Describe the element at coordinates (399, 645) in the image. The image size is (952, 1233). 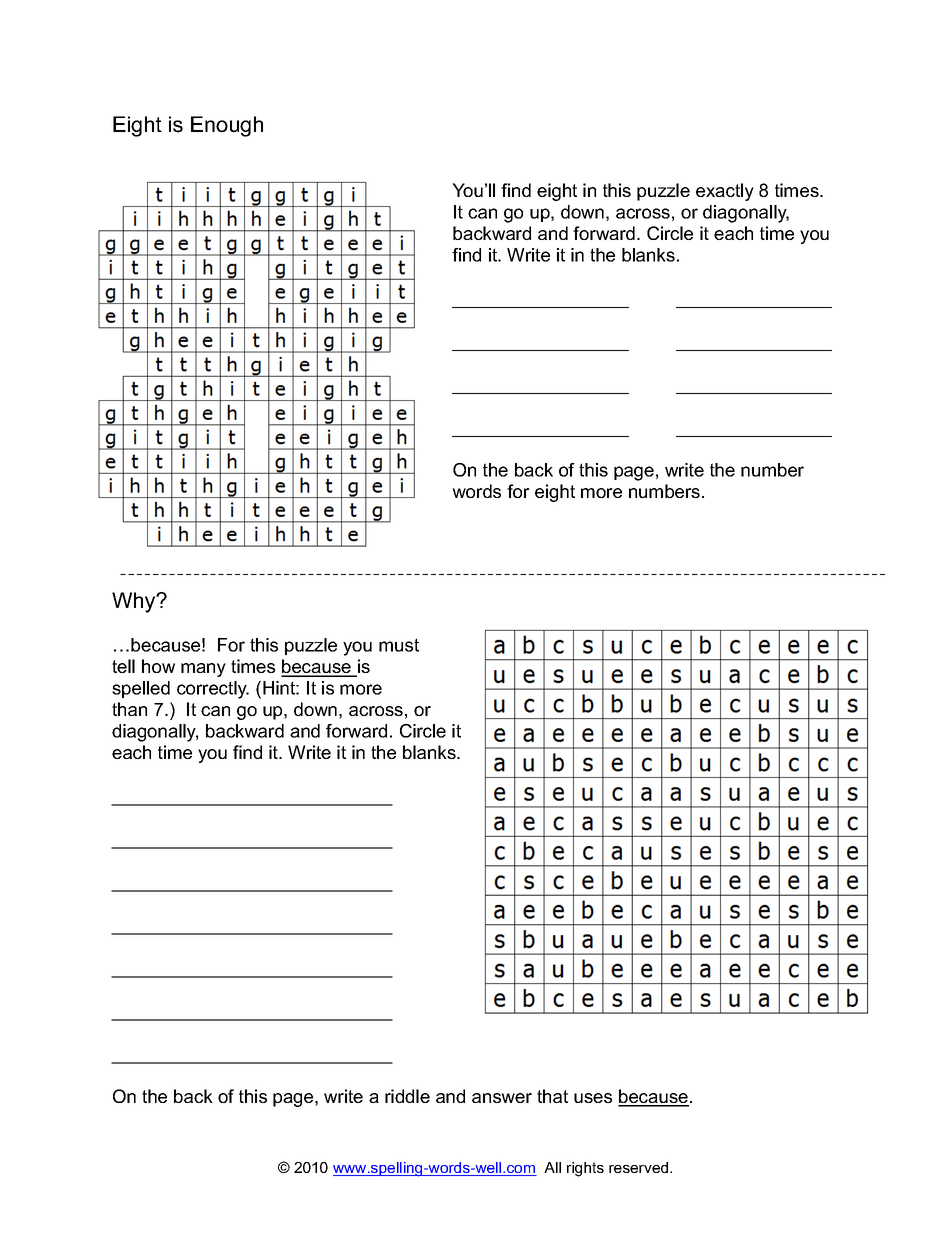
I see `must` at that location.
